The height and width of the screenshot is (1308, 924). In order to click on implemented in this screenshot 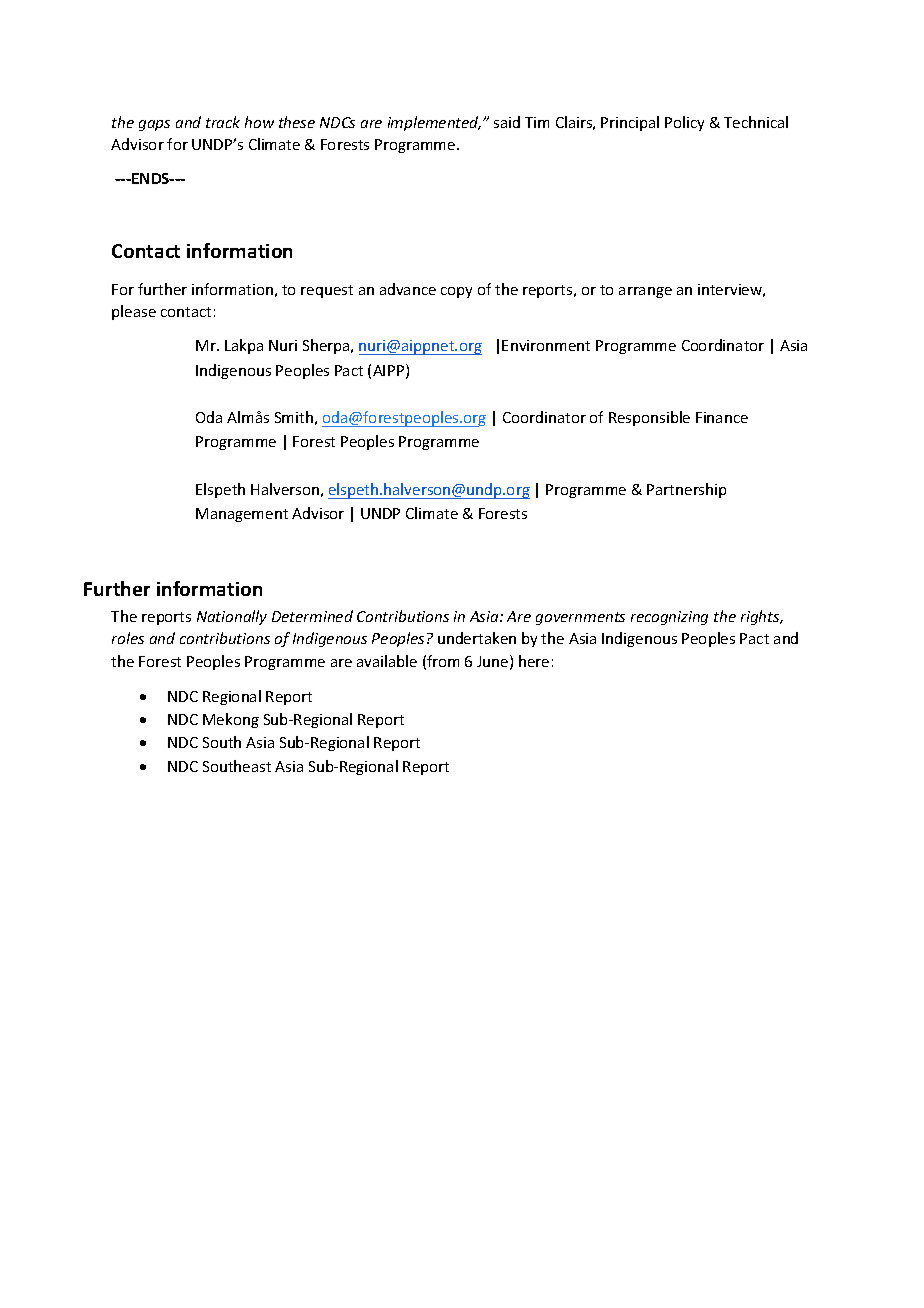, I will do `click(434, 123)`.
